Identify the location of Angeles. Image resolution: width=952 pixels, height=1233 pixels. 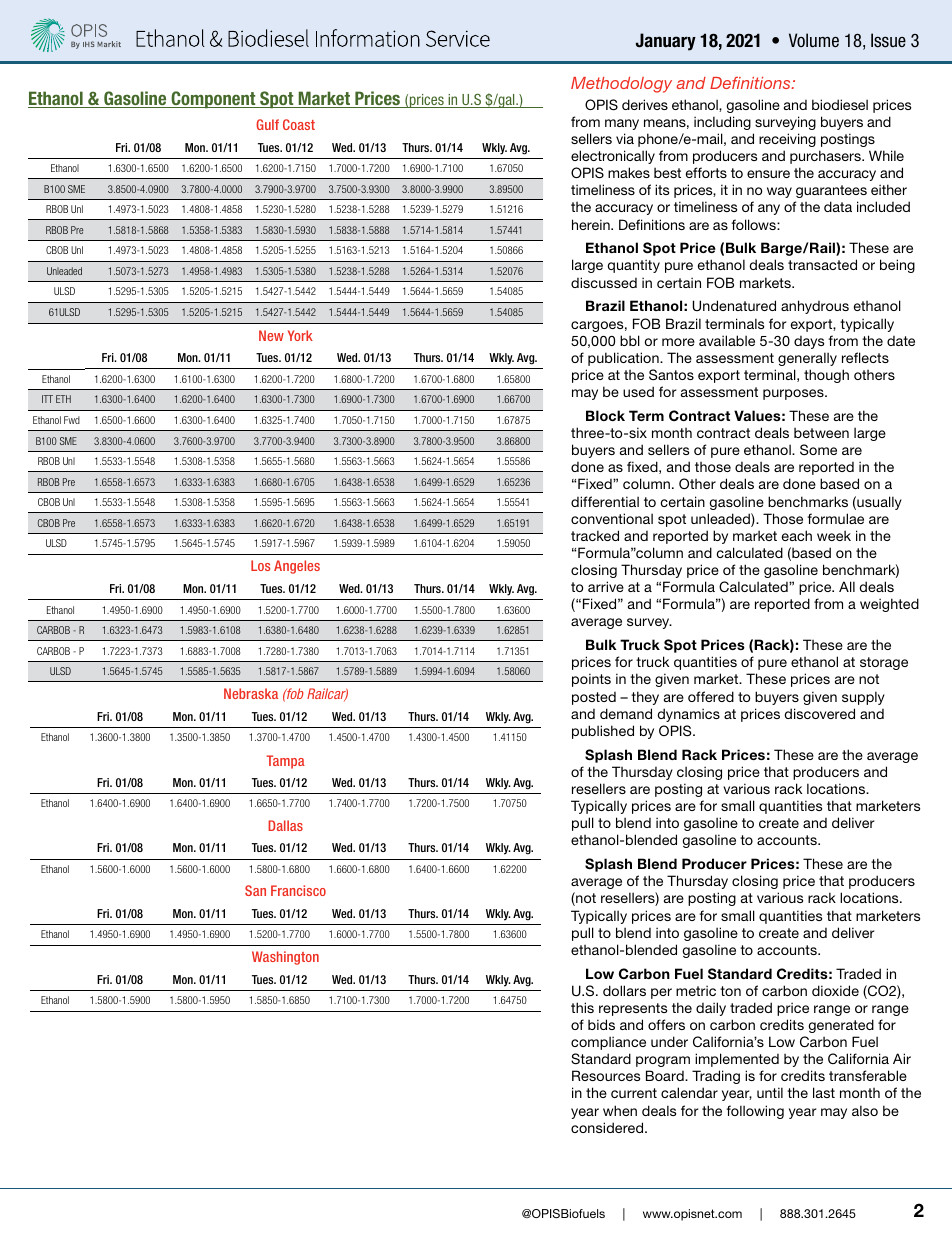
(297, 567).
